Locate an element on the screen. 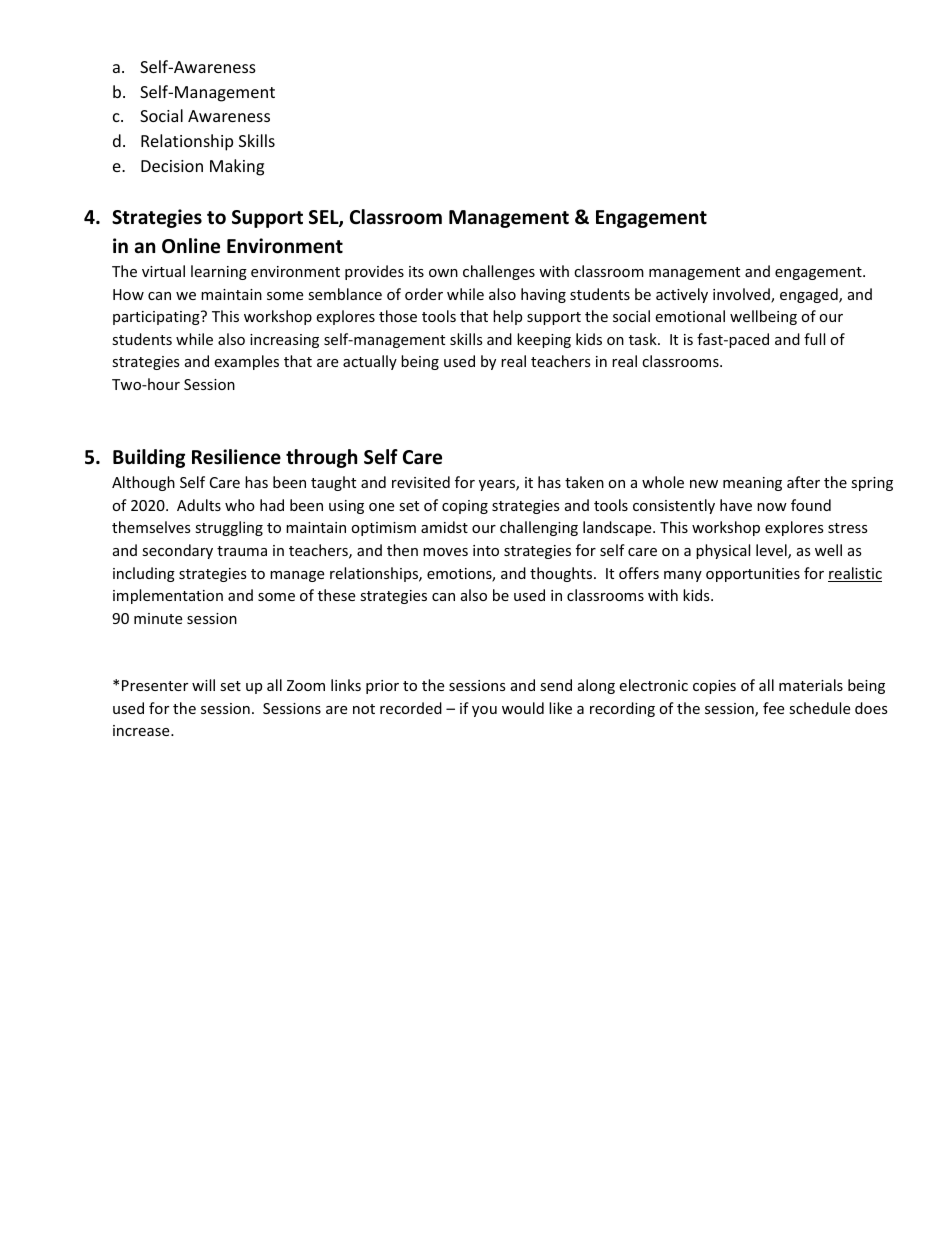  Making is located at coordinates (237, 167).
